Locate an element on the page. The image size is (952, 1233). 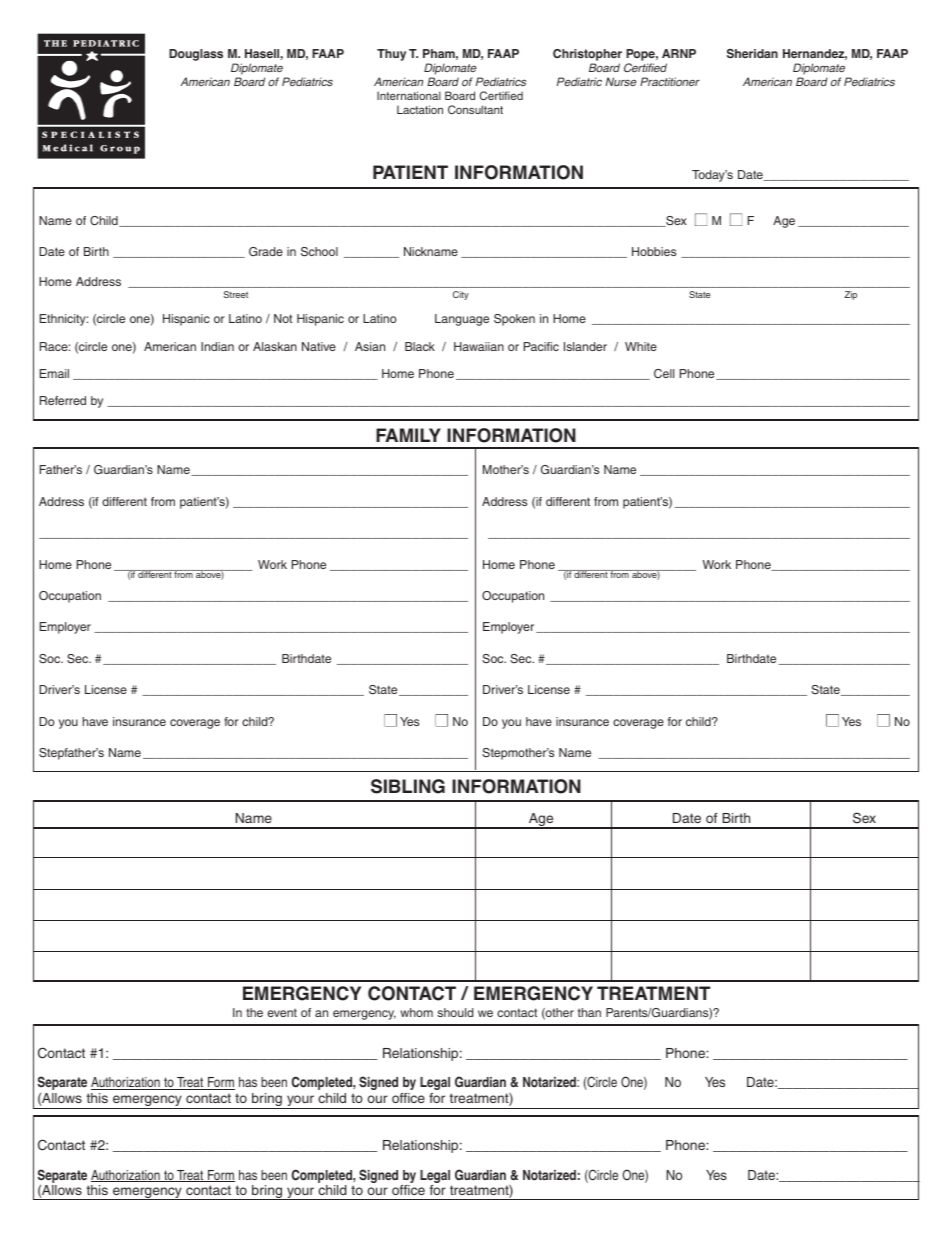
Sheridan is located at coordinates (752, 53).
